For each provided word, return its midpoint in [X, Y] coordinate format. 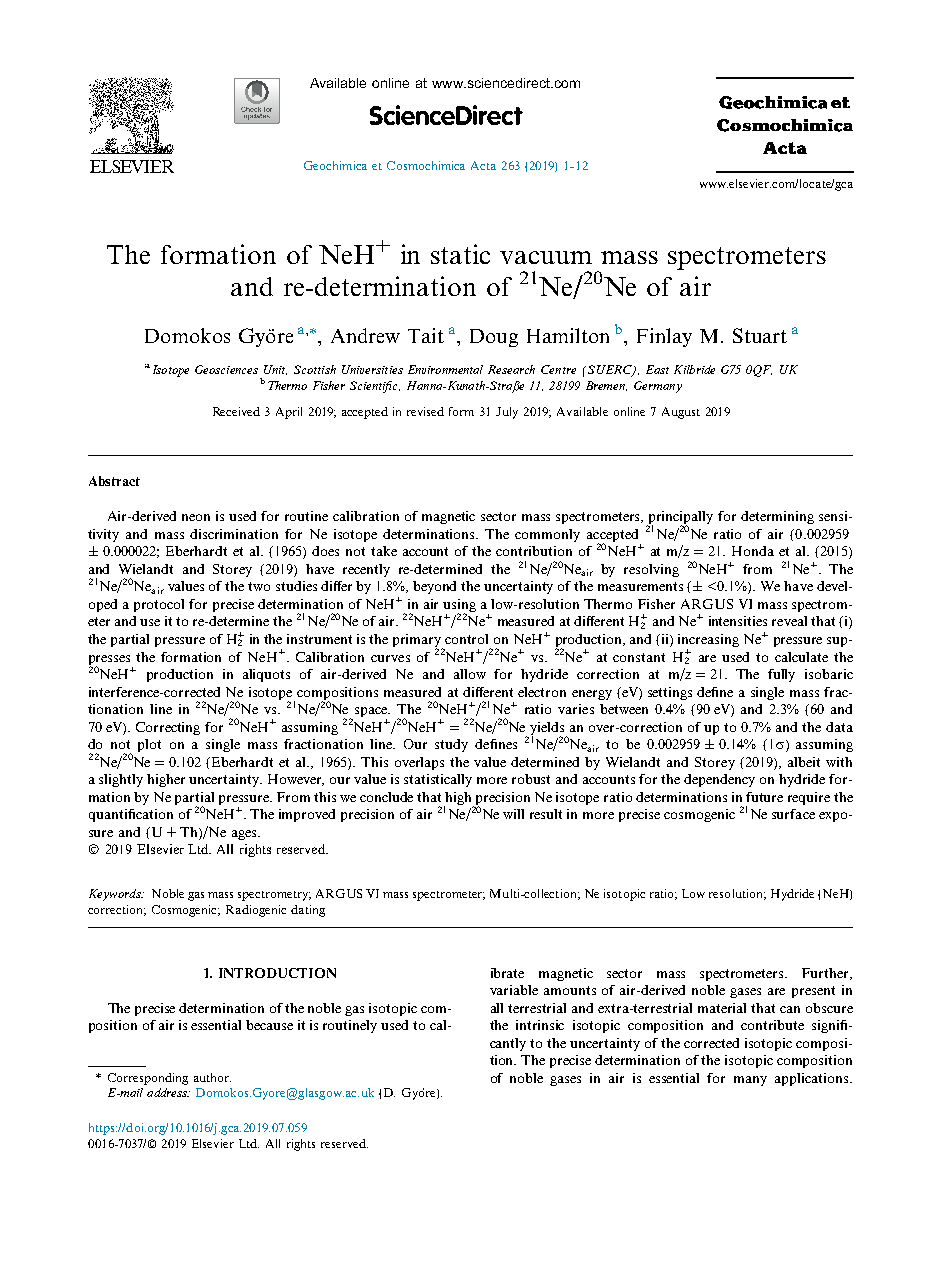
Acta [483, 165]
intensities [738, 621]
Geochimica [335, 165]
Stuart [760, 335]
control [466, 639]
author [212, 1077]
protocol [159, 605]
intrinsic [540, 1025]
